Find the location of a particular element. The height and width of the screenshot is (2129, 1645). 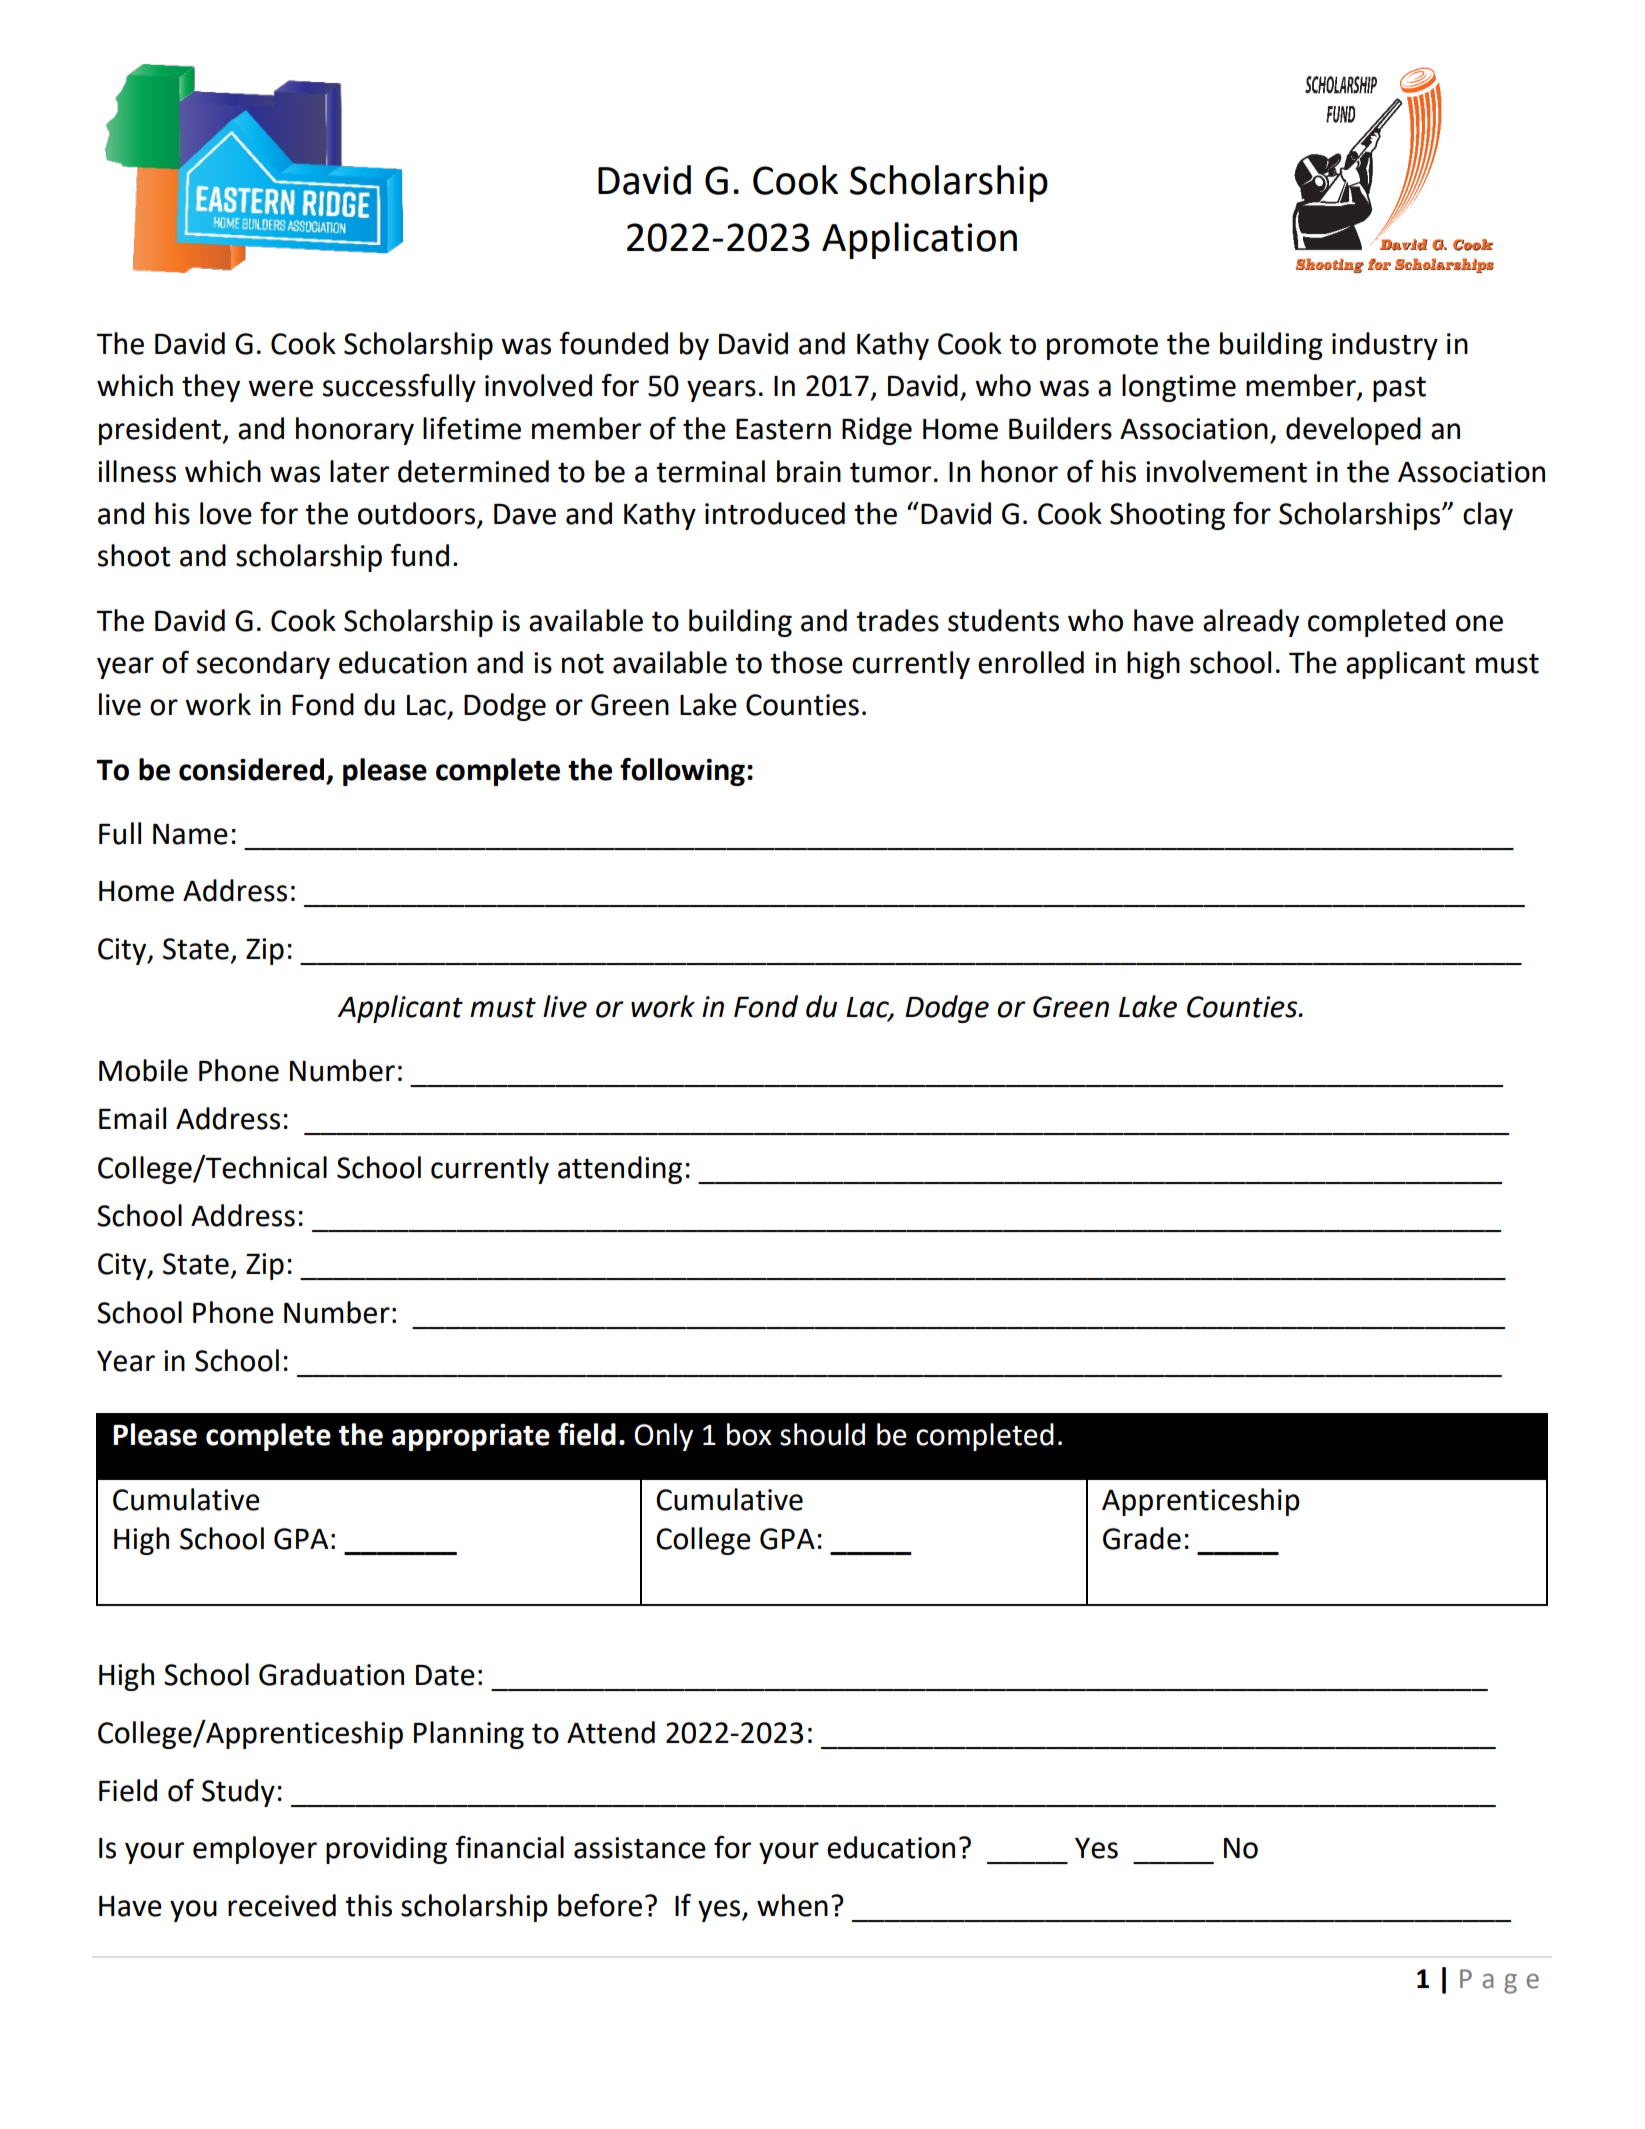

should is located at coordinates (822, 1434).
